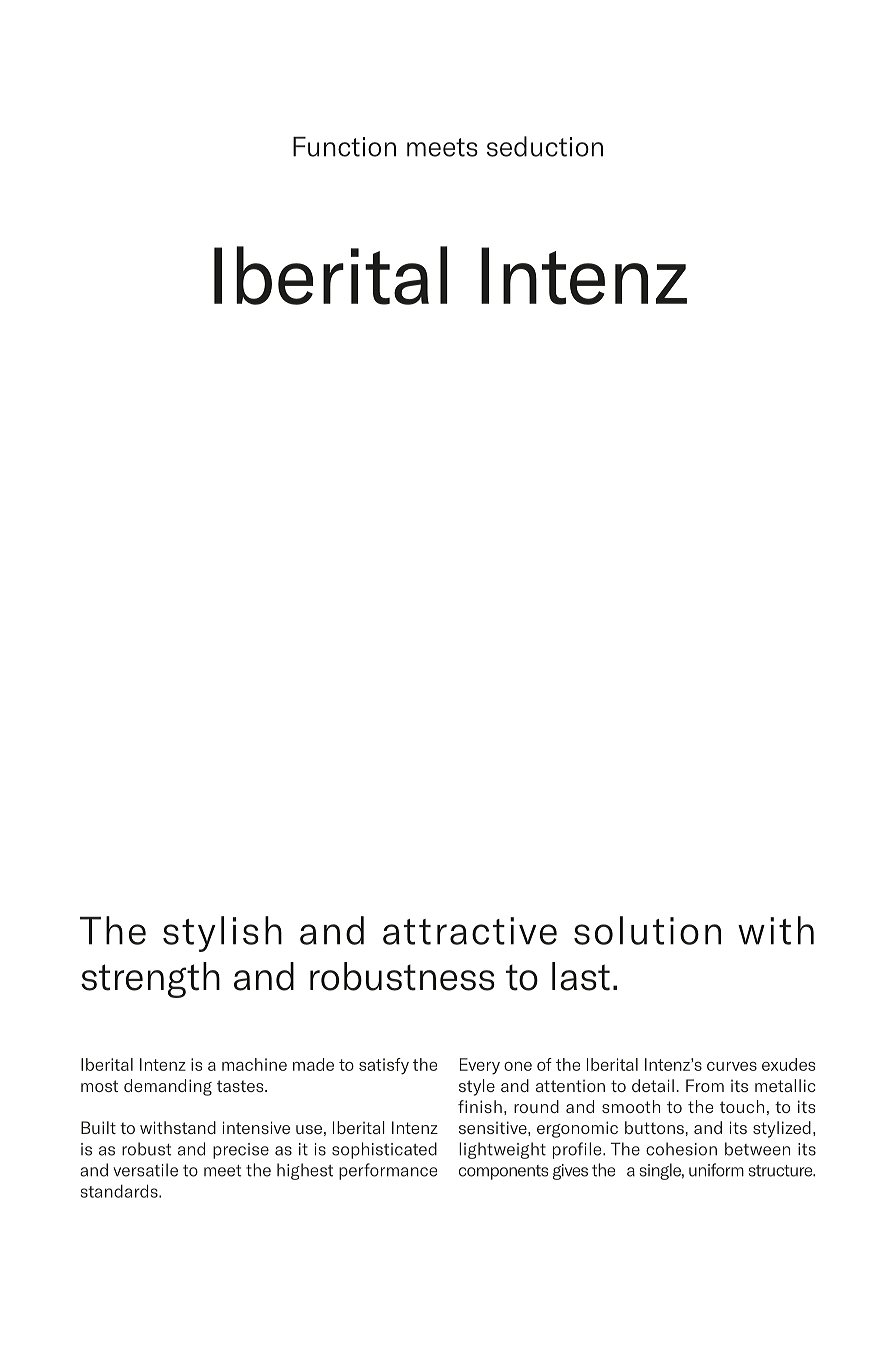 This image has width=896, height=1345. I want to click on stylish, so click(222, 934).
